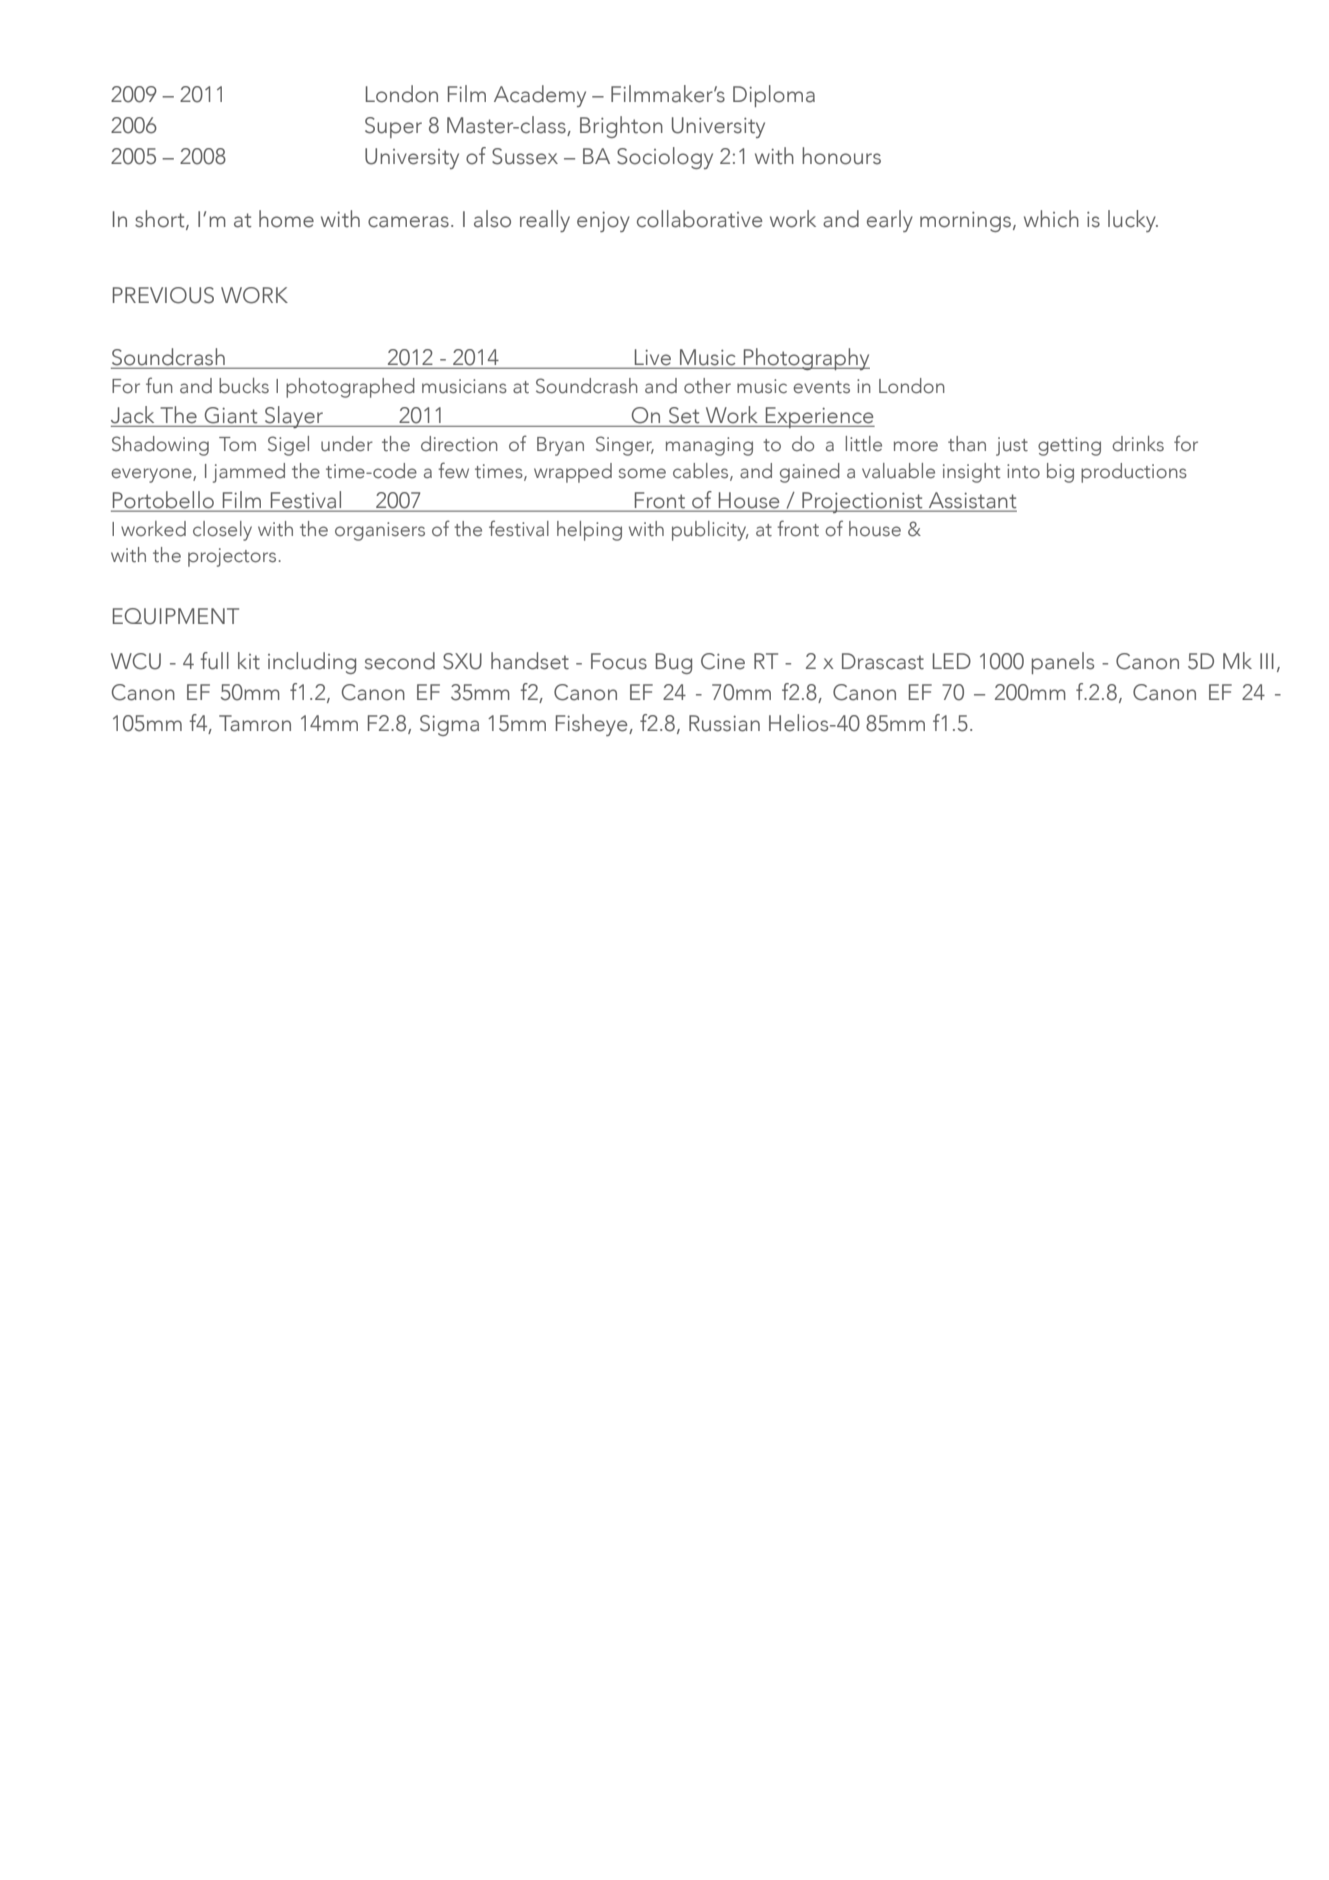 This document has height=1880, width=1329. What do you see at coordinates (1133, 221) in the document?
I see `lucky` at bounding box center [1133, 221].
